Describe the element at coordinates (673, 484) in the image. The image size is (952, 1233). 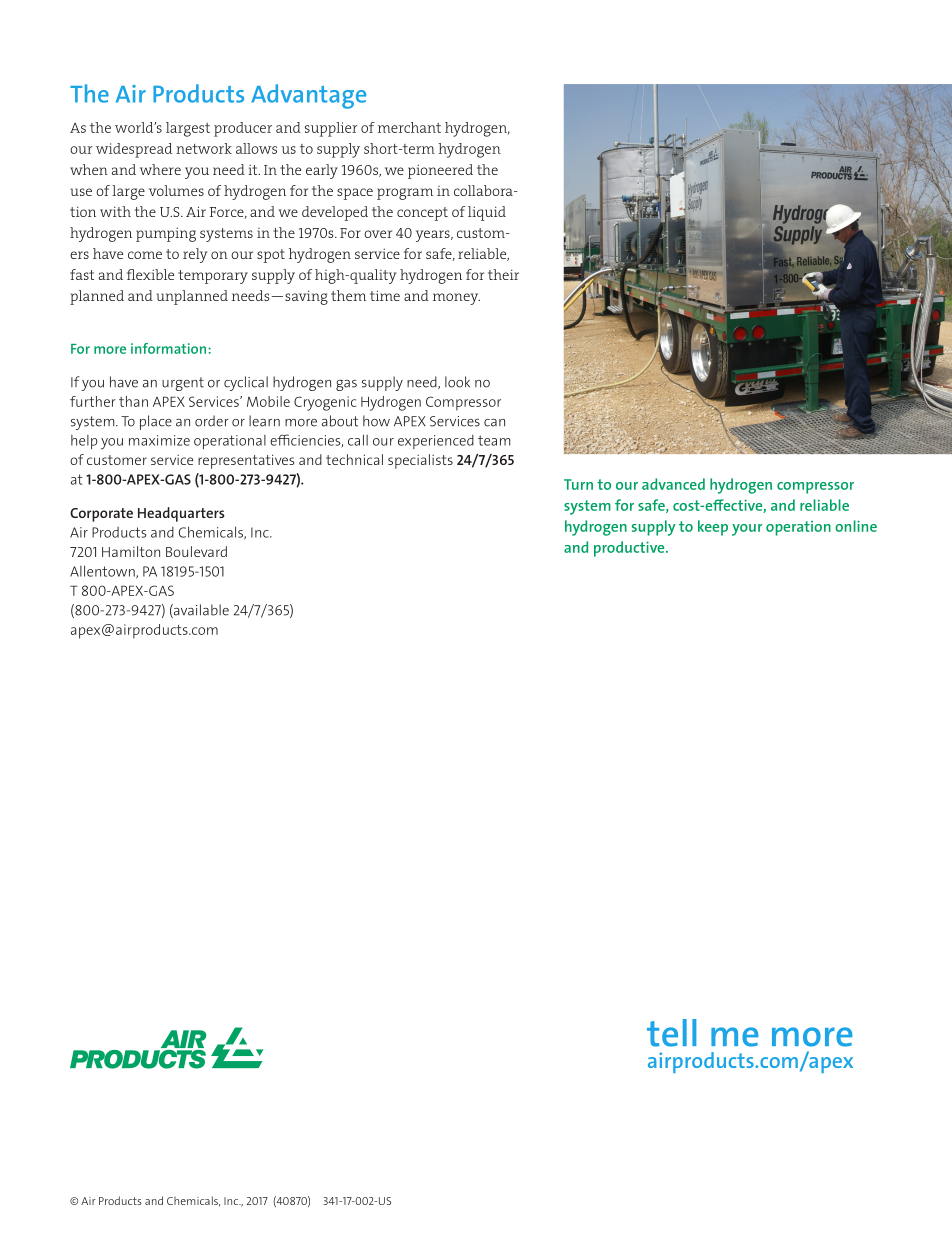
I see `advanced` at that location.
